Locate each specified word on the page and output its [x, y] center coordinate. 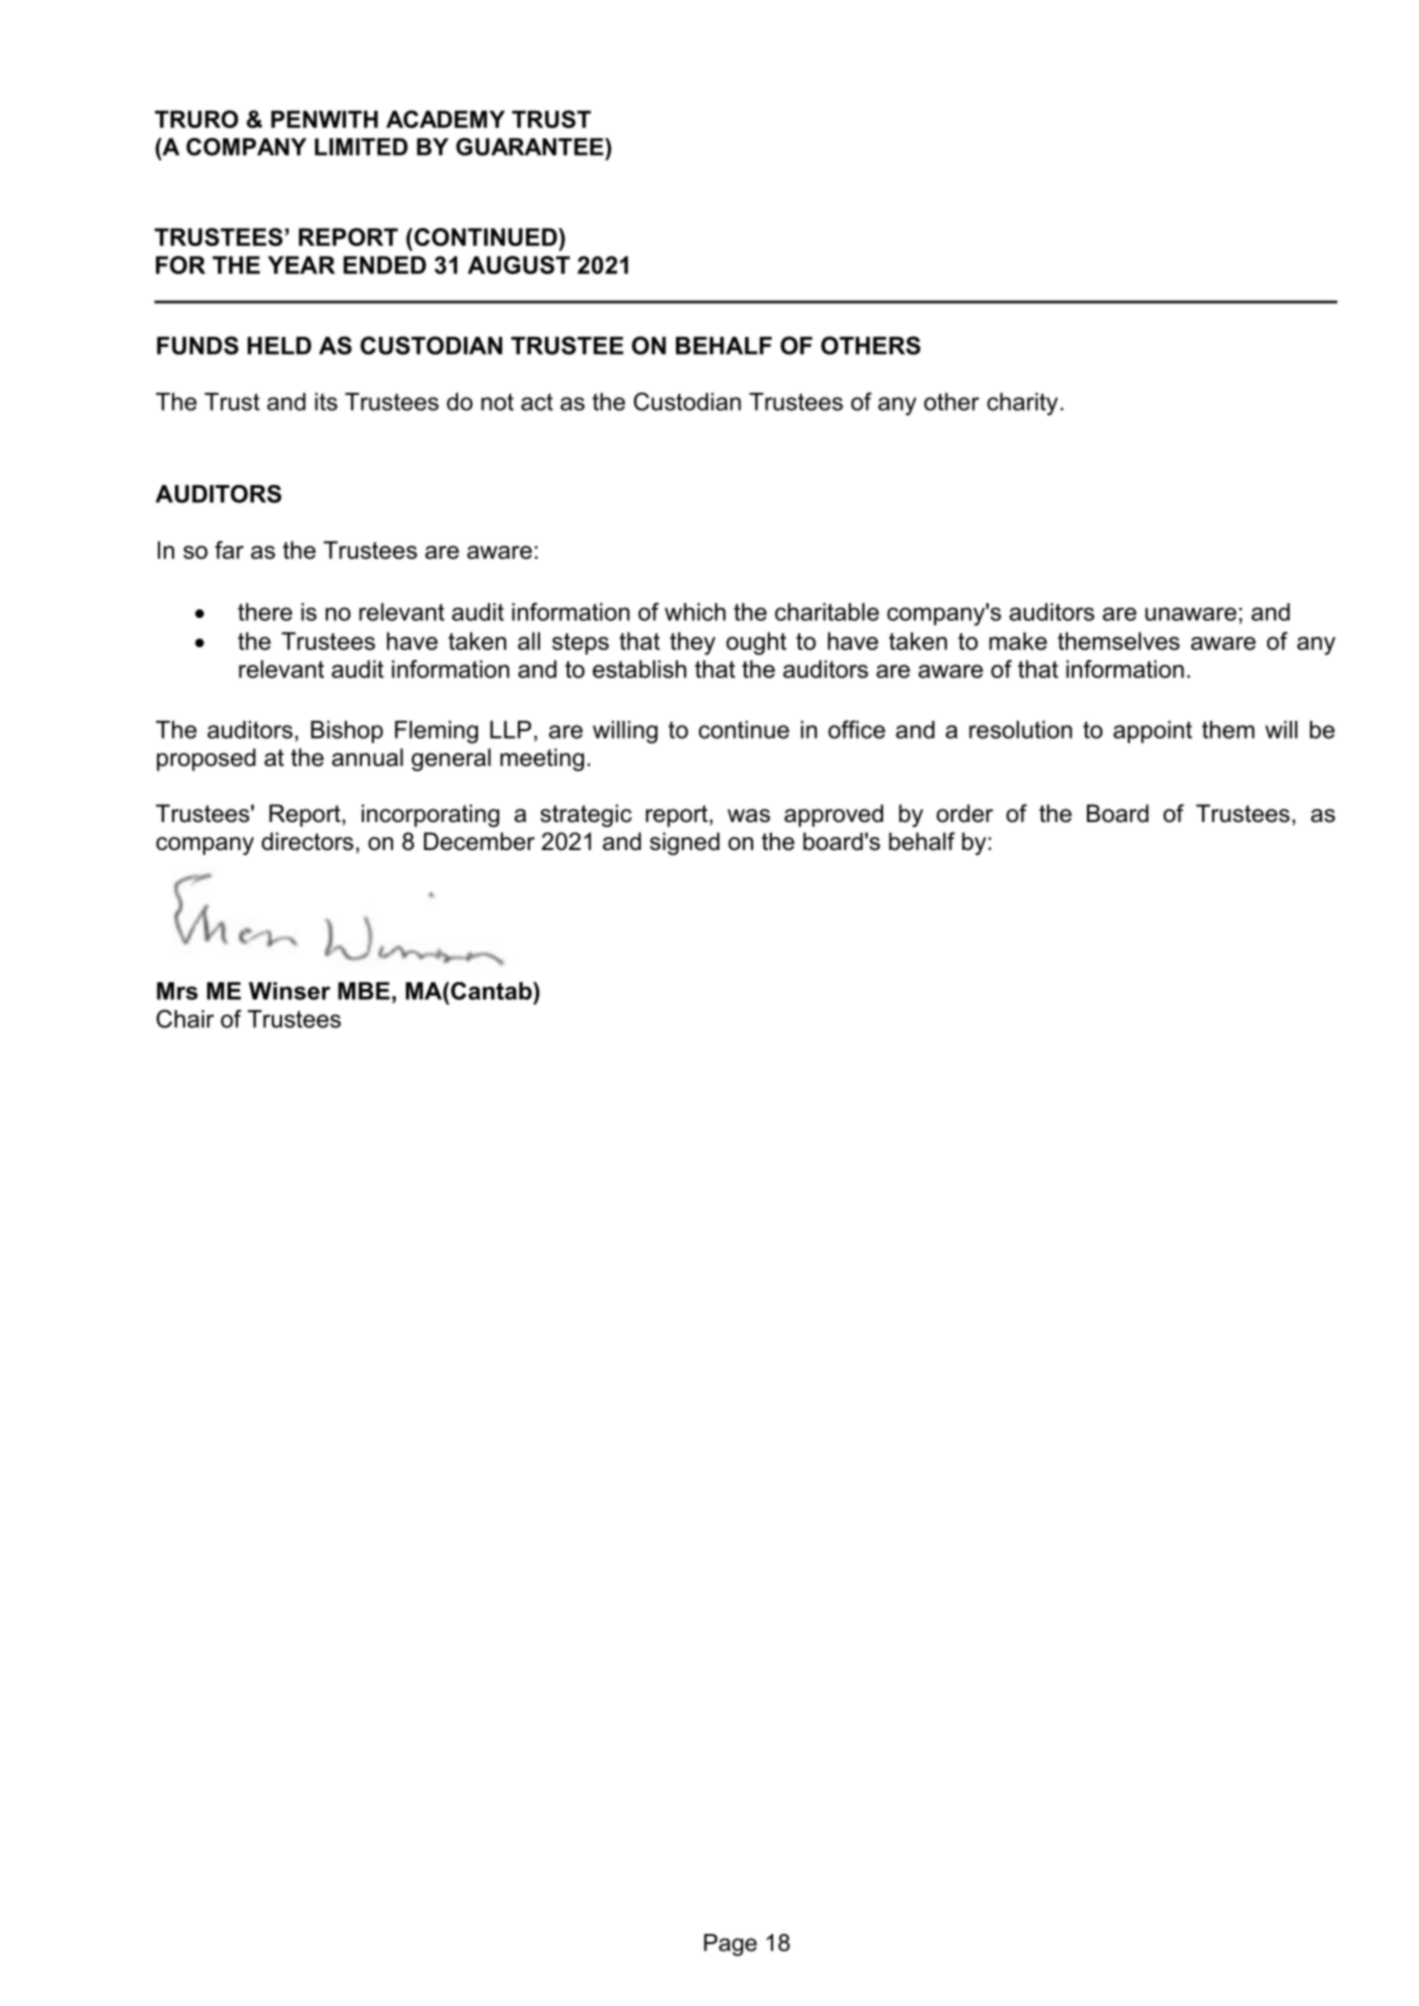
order [965, 813]
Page [730, 1945]
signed [685, 843]
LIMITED [361, 147]
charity [1022, 404]
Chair [185, 1019]
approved [833, 815]
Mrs [177, 991]
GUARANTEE [531, 147]
